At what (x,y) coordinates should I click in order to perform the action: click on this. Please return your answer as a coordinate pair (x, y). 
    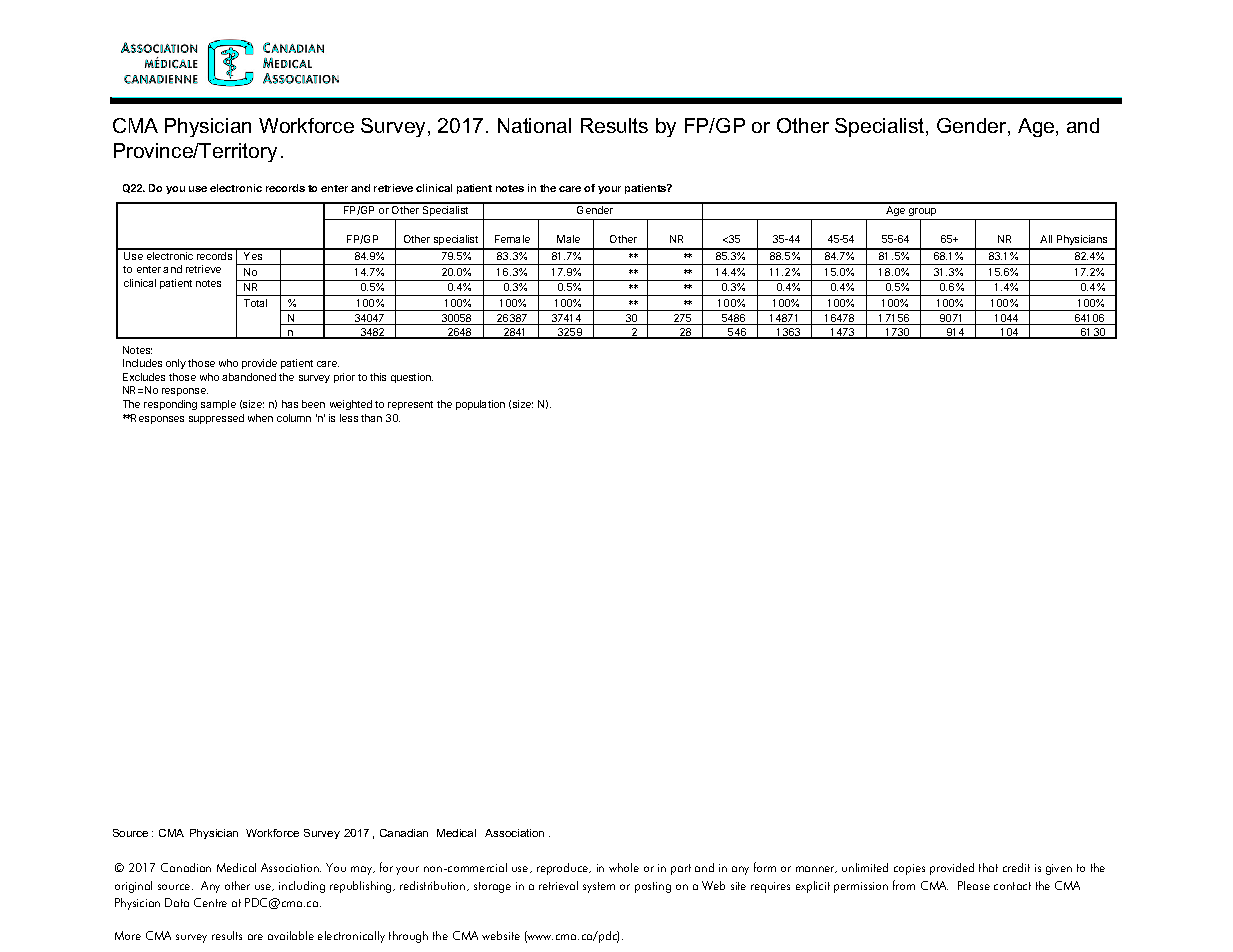
    Looking at the image, I should click on (378, 377).
